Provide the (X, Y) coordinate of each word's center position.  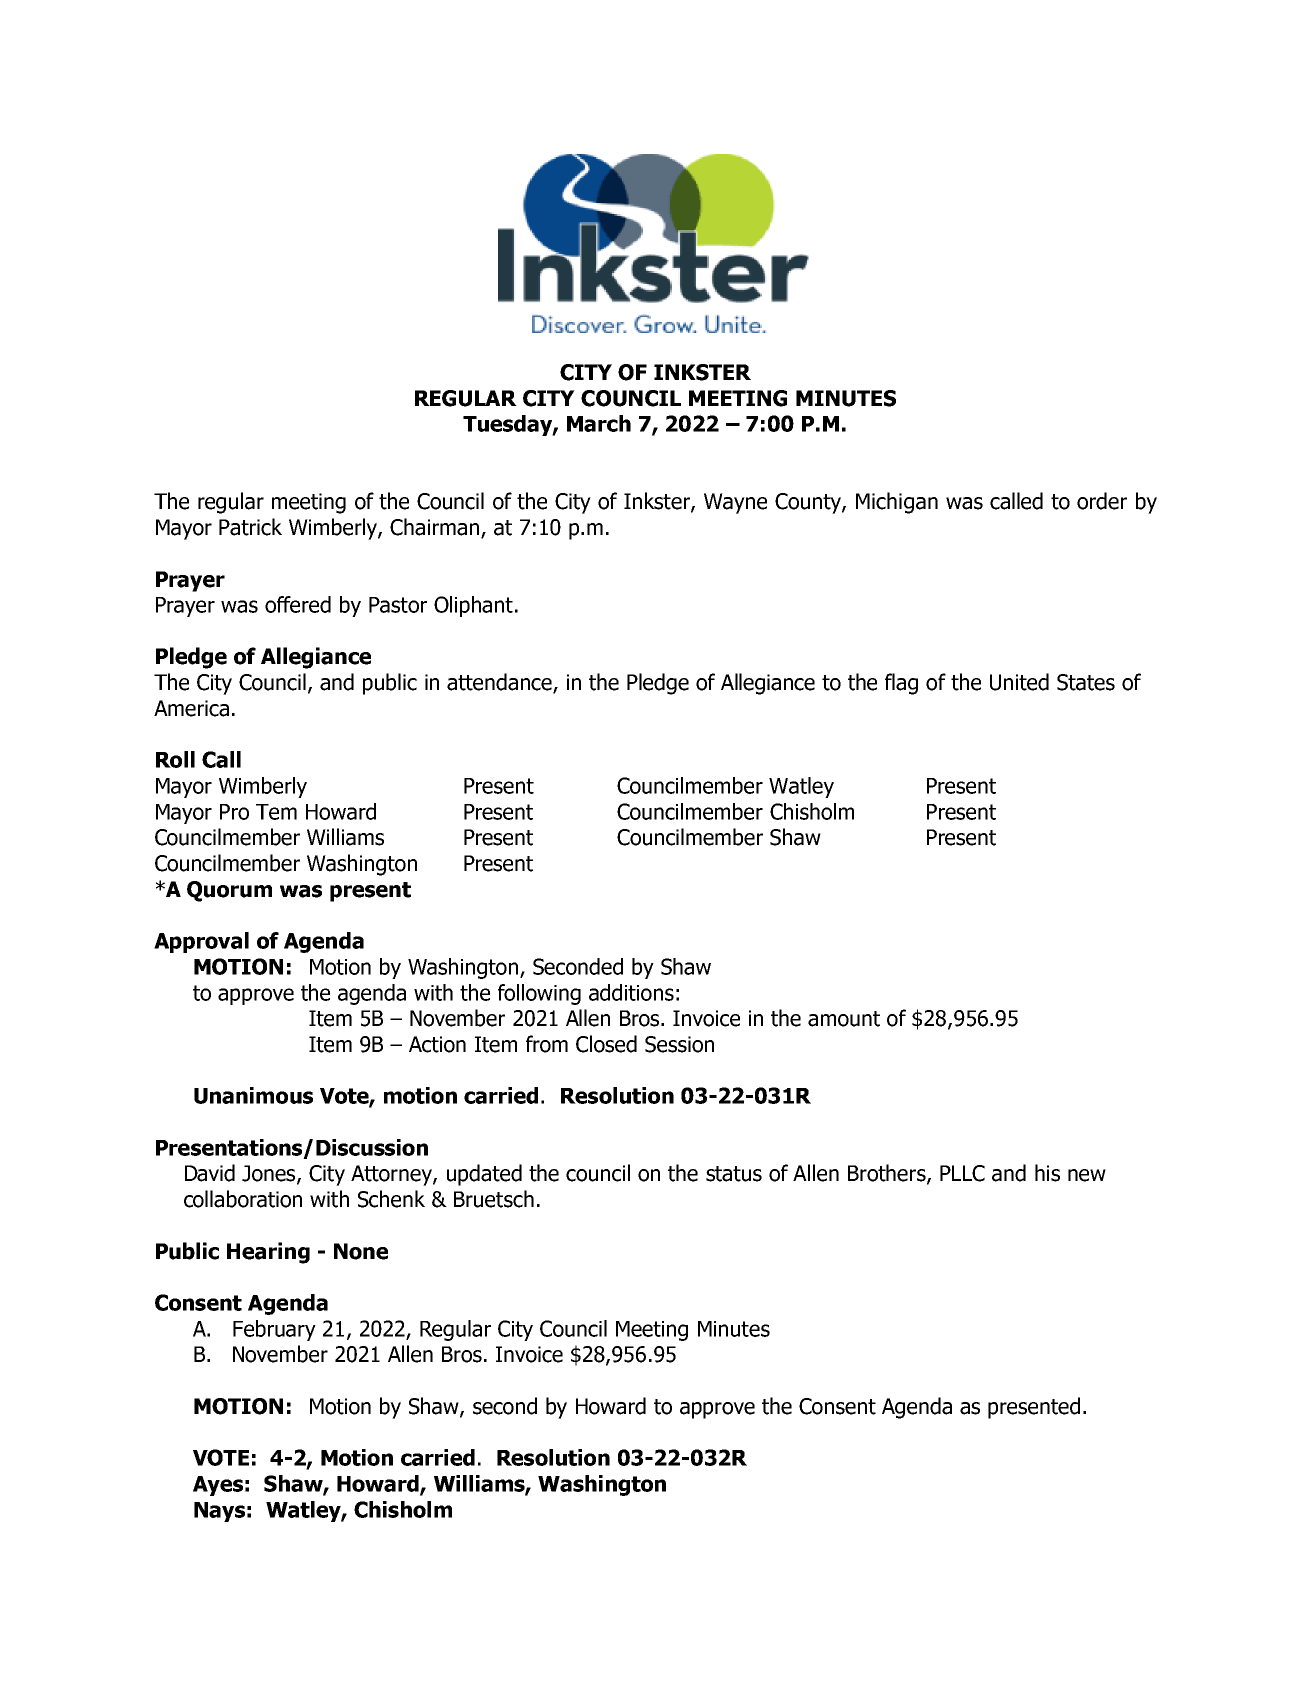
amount (844, 1019)
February (274, 1330)
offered (298, 604)
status (734, 1174)
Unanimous (253, 1095)
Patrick (250, 527)
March (599, 423)
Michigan (897, 503)
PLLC (962, 1173)
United (1019, 682)
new (1087, 1175)
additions (631, 992)
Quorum (229, 891)
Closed (606, 1044)
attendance (500, 683)
